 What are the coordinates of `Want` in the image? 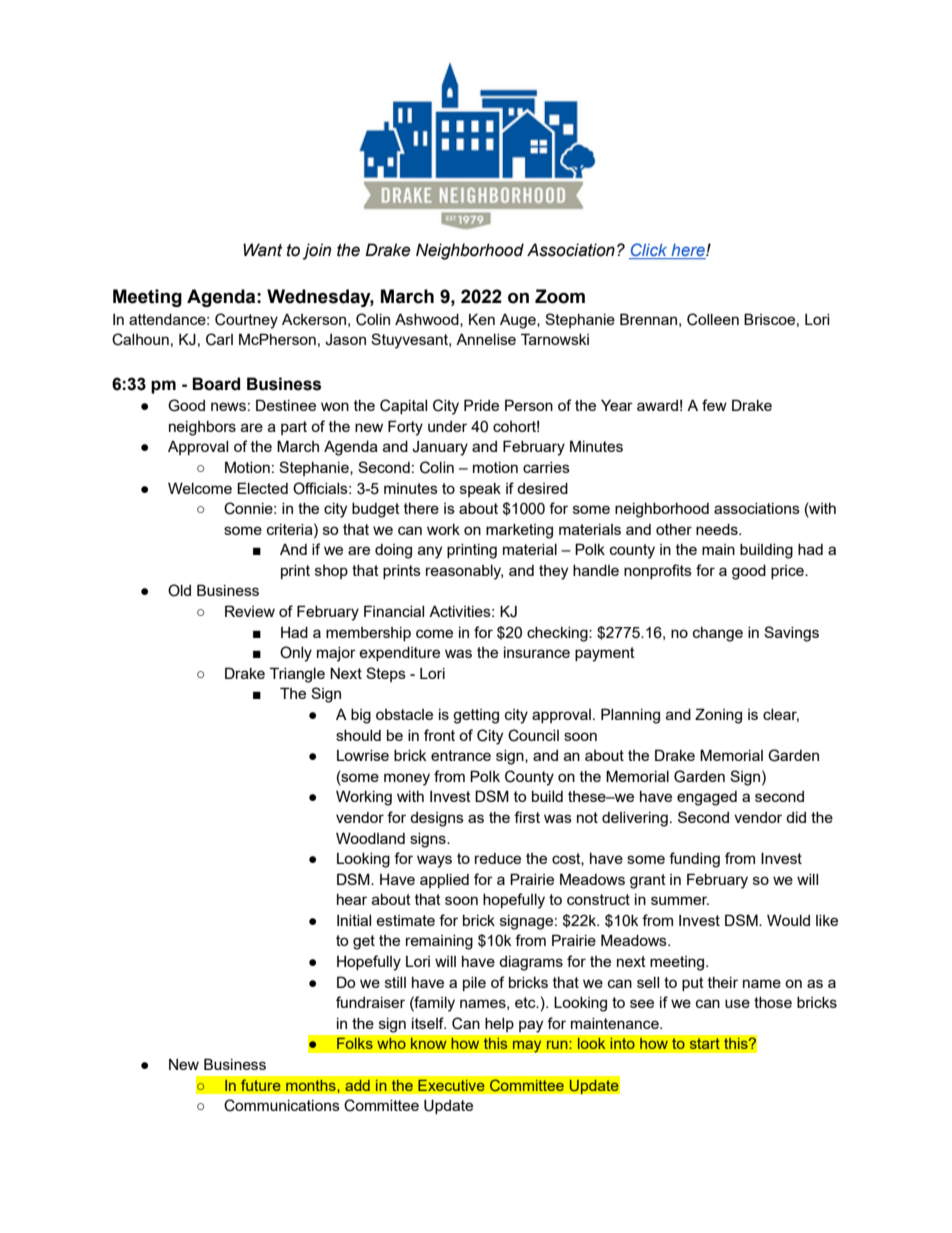 It's located at (263, 250).
